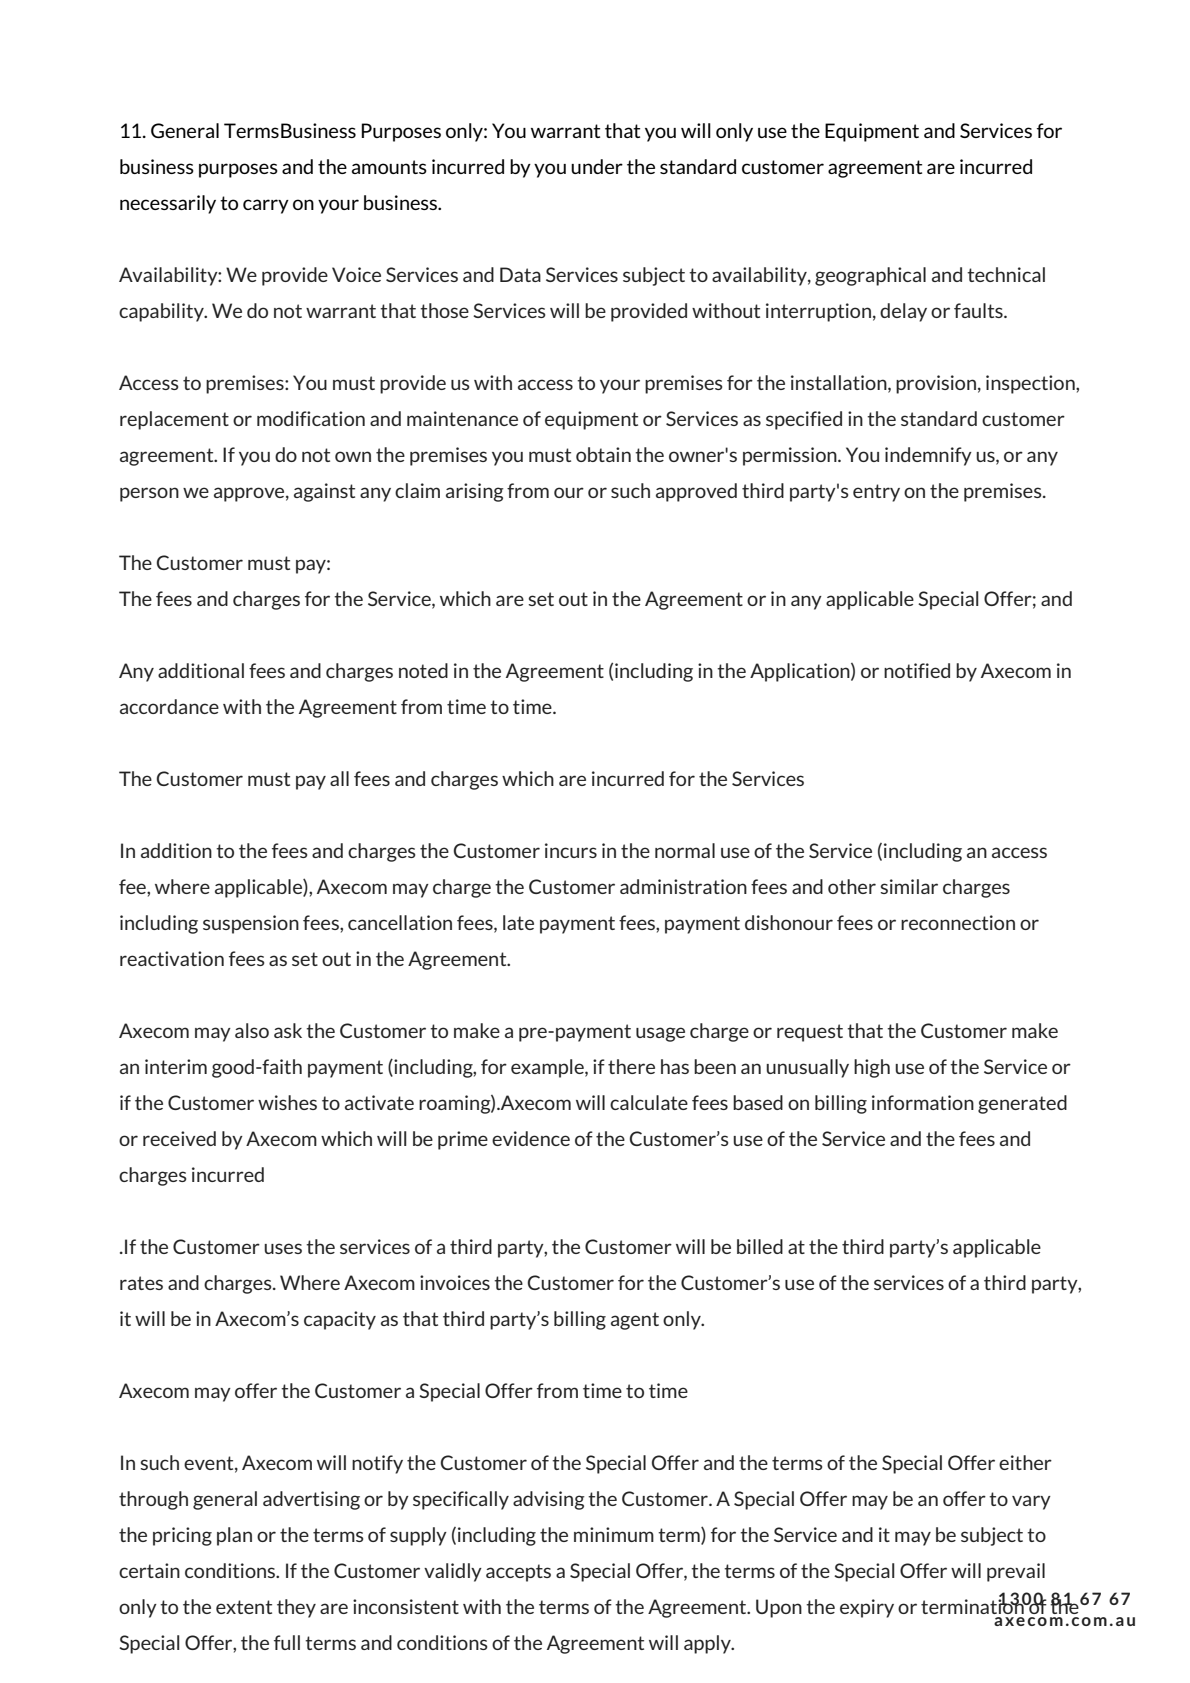 The height and width of the image is (1683, 1190). Describe the element at coordinates (909, 886) in the image. I see `similar` at that location.
